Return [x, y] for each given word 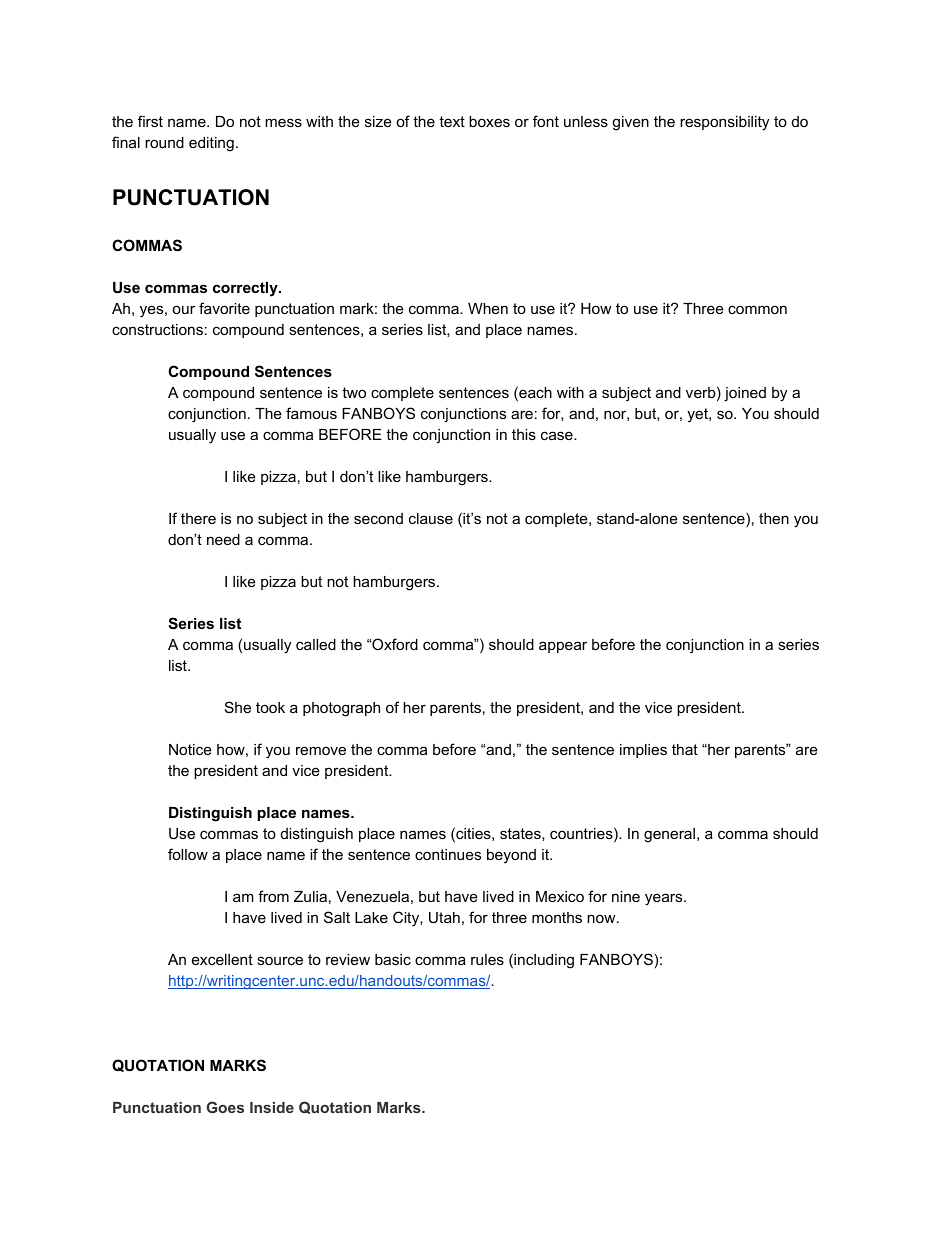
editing [211, 144]
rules [487, 959]
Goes [225, 1107]
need [223, 539]
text [452, 121]
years [665, 899]
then [774, 518]
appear [563, 647]
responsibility [724, 123]
